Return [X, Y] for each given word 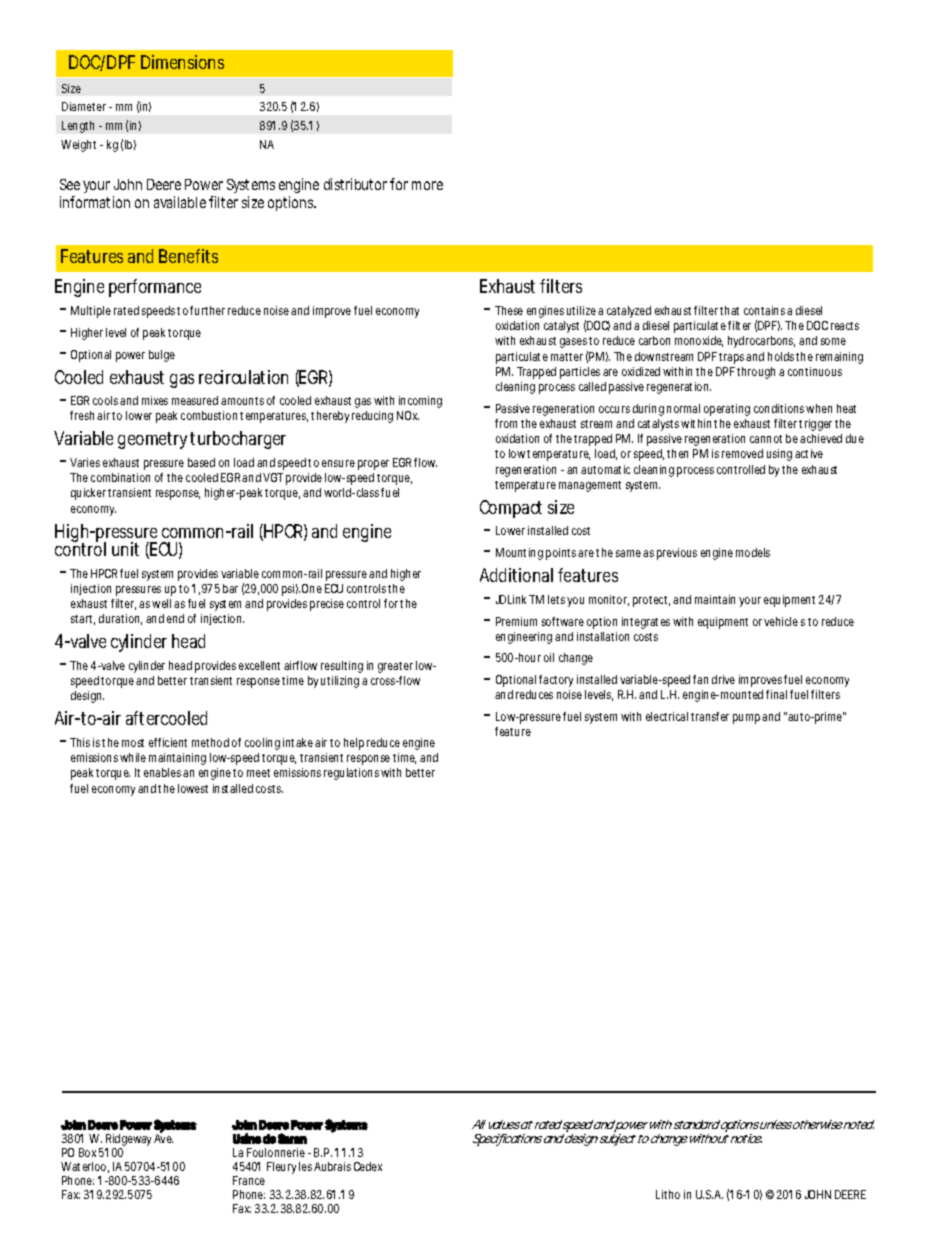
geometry [152, 440]
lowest [193, 788]
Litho [668, 1194]
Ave [163, 1137]
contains [764, 310]
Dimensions [182, 62]
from [506, 423]
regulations [351, 774]
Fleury [281, 1168]
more [427, 185]
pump [746, 719]
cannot [766, 439]
